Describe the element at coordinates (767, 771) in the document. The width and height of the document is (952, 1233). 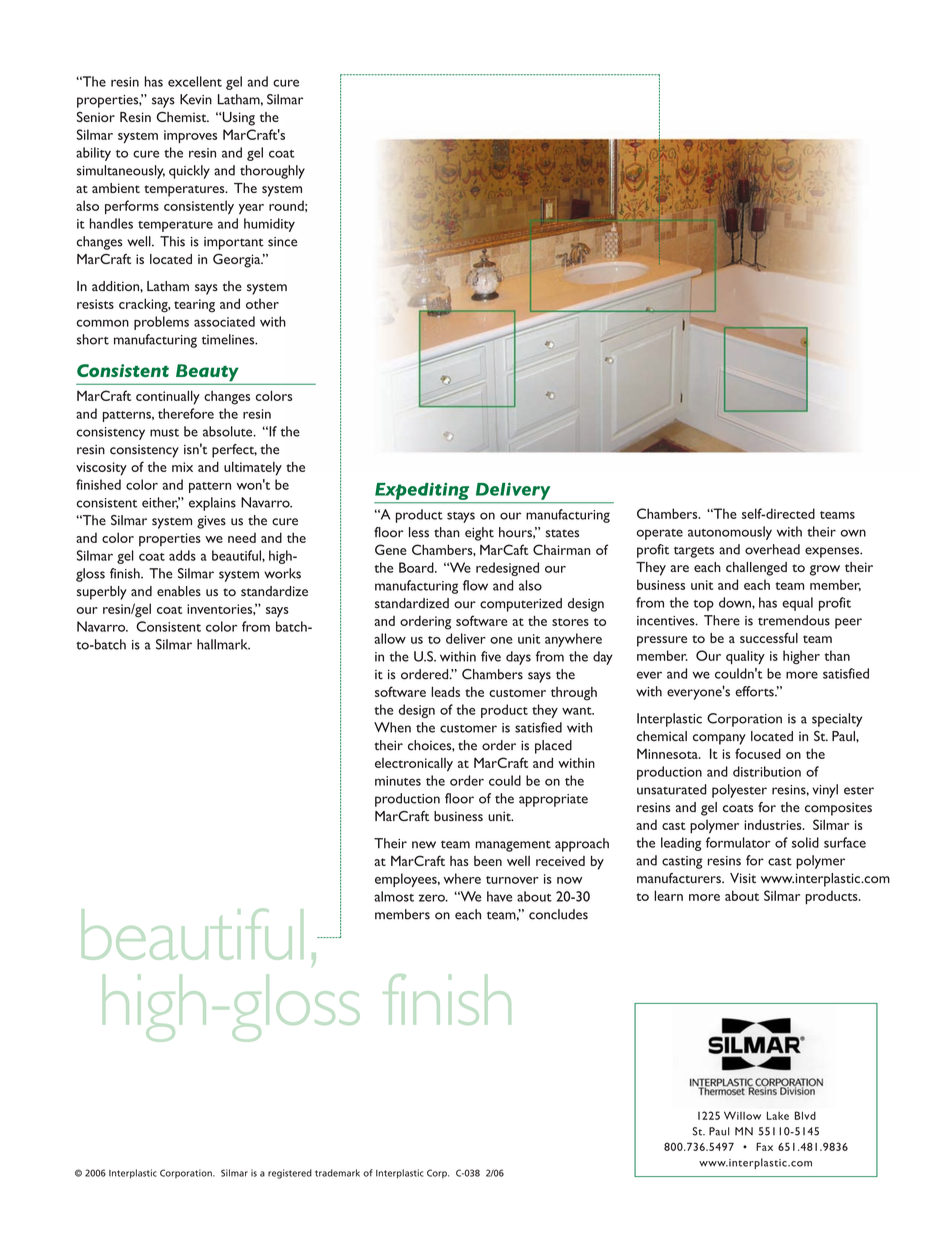
I see `distribution` at that location.
